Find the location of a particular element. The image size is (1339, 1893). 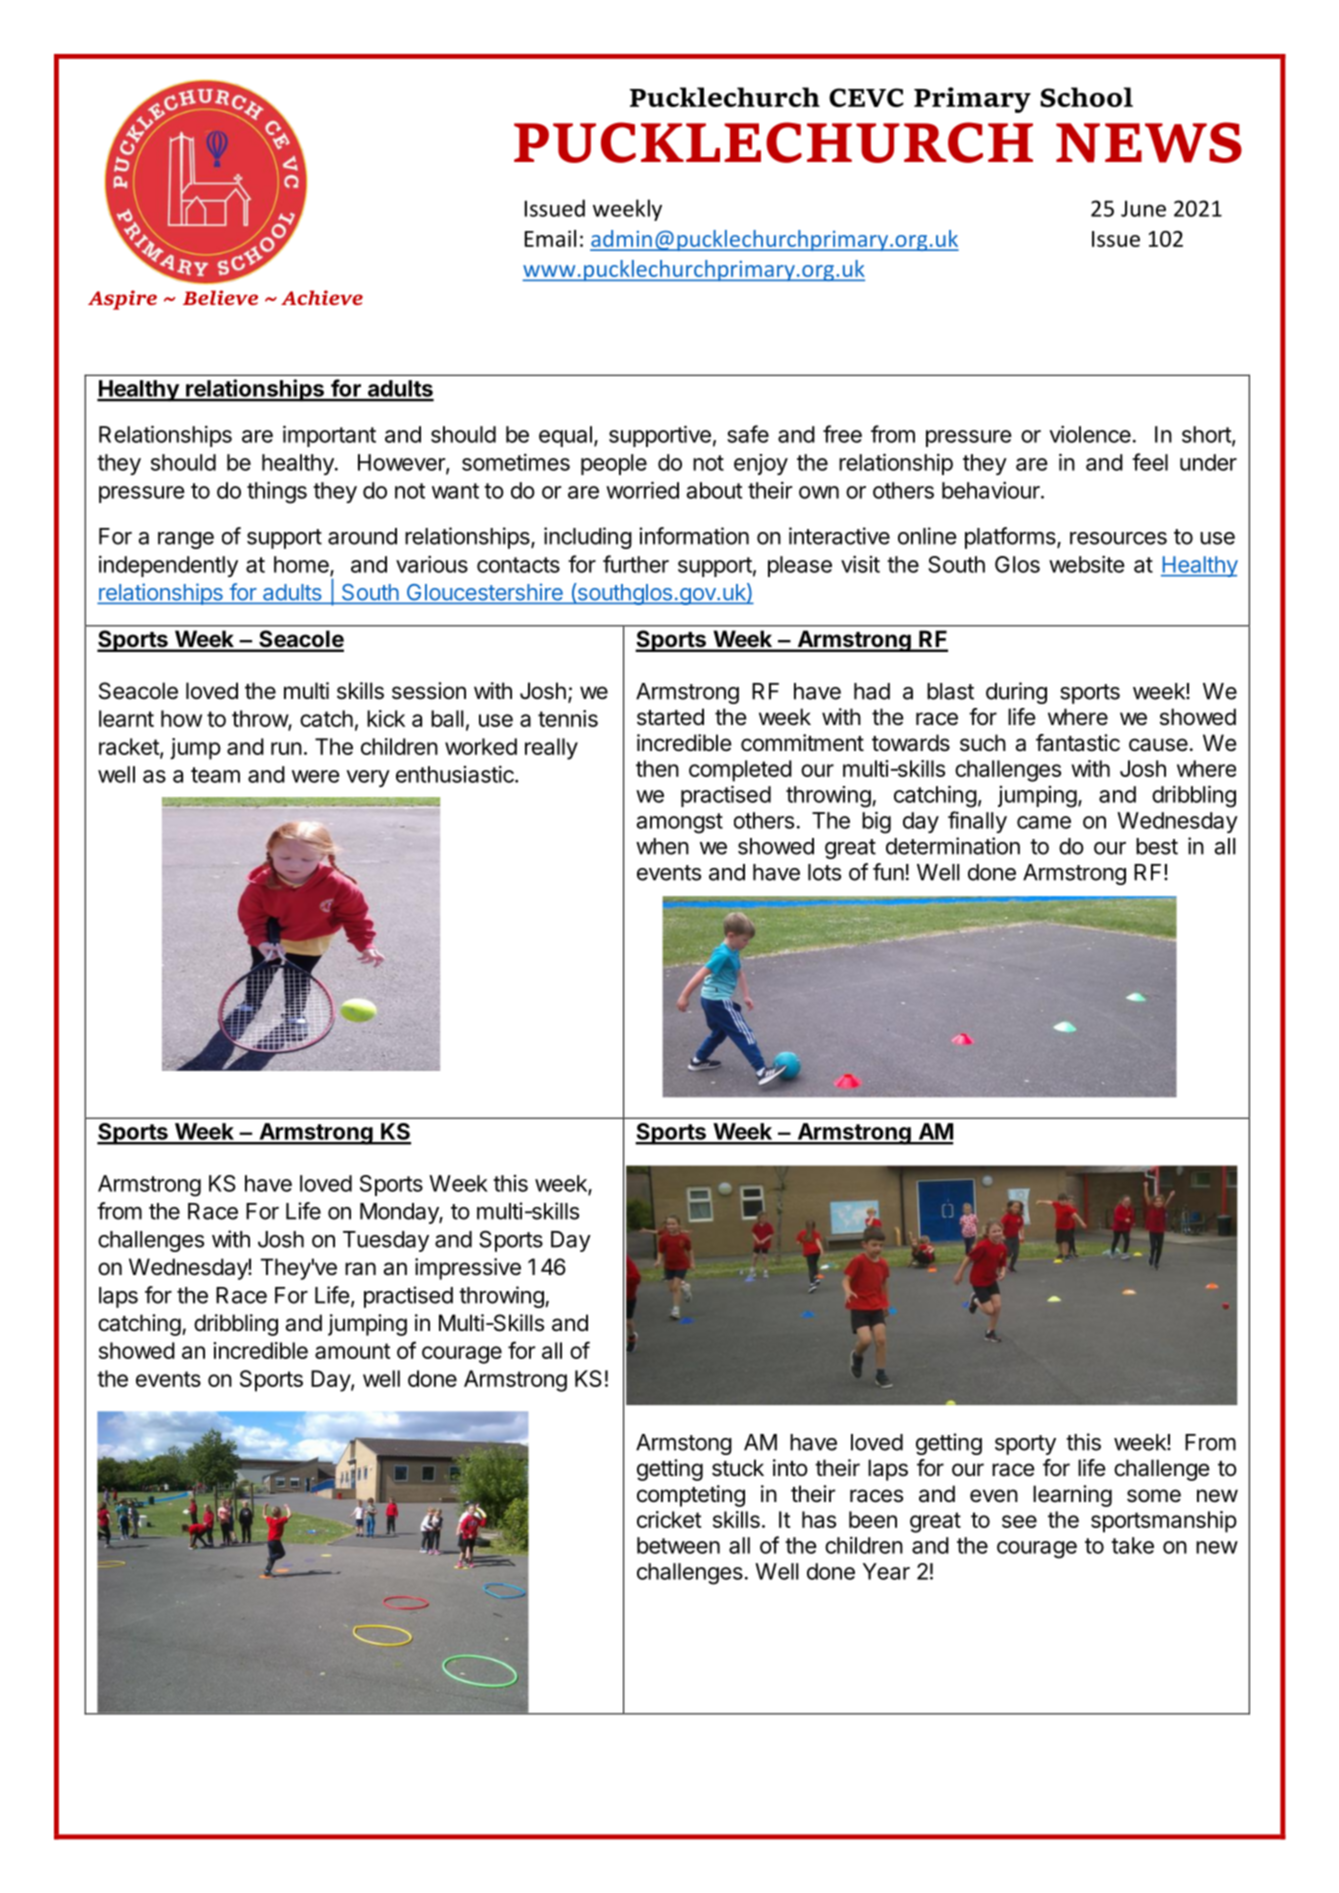

came is located at coordinates (1044, 822).
